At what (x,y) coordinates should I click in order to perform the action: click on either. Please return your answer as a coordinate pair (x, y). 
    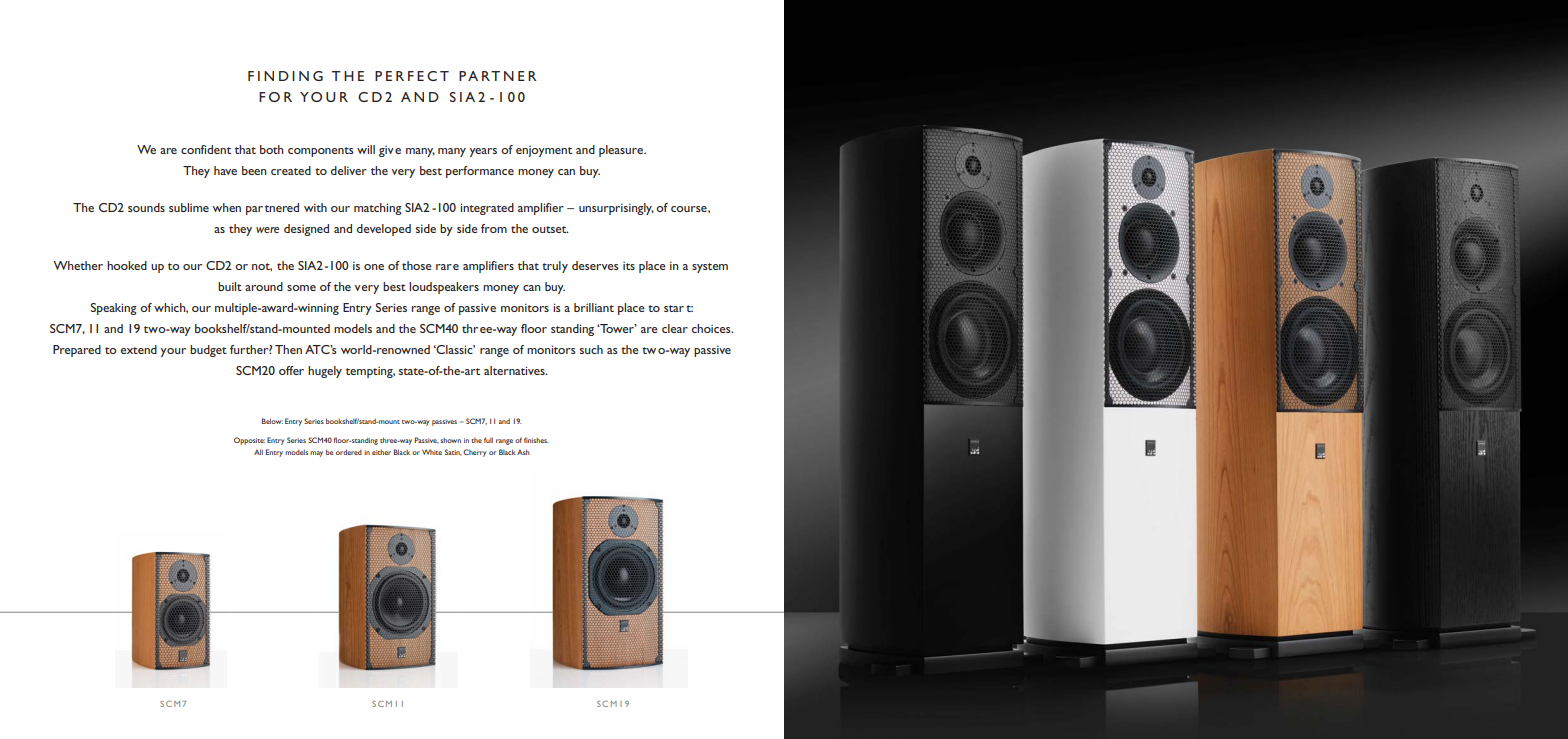
    Looking at the image, I should click on (381, 452).
